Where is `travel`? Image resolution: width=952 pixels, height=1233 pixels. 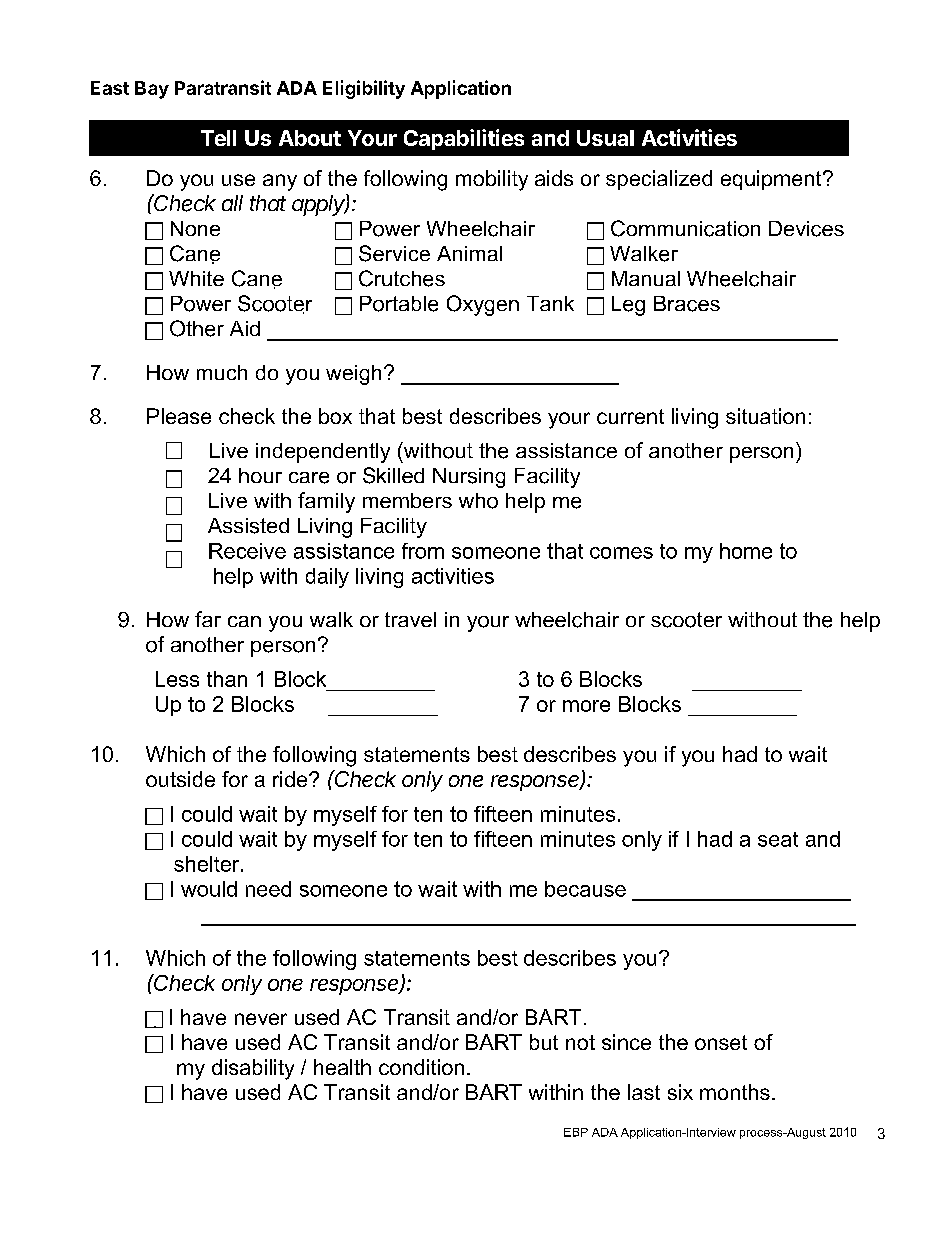 travel is located at coordinates (410, 619).
